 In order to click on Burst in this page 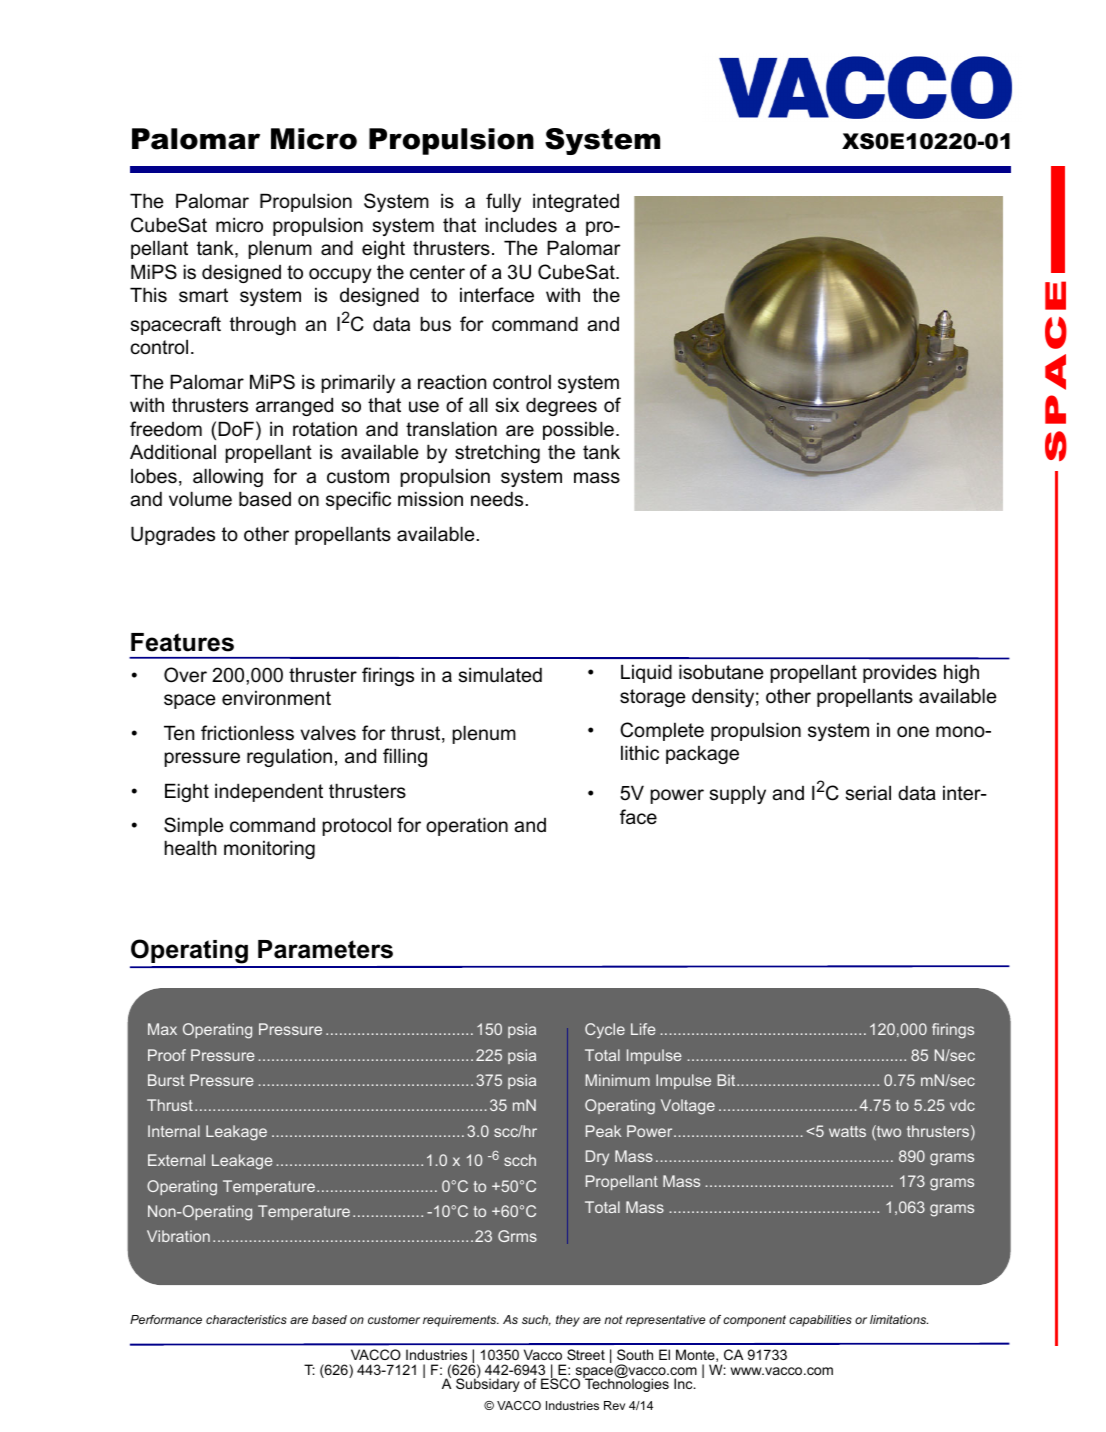, I will do `click(166, 1080)`.
